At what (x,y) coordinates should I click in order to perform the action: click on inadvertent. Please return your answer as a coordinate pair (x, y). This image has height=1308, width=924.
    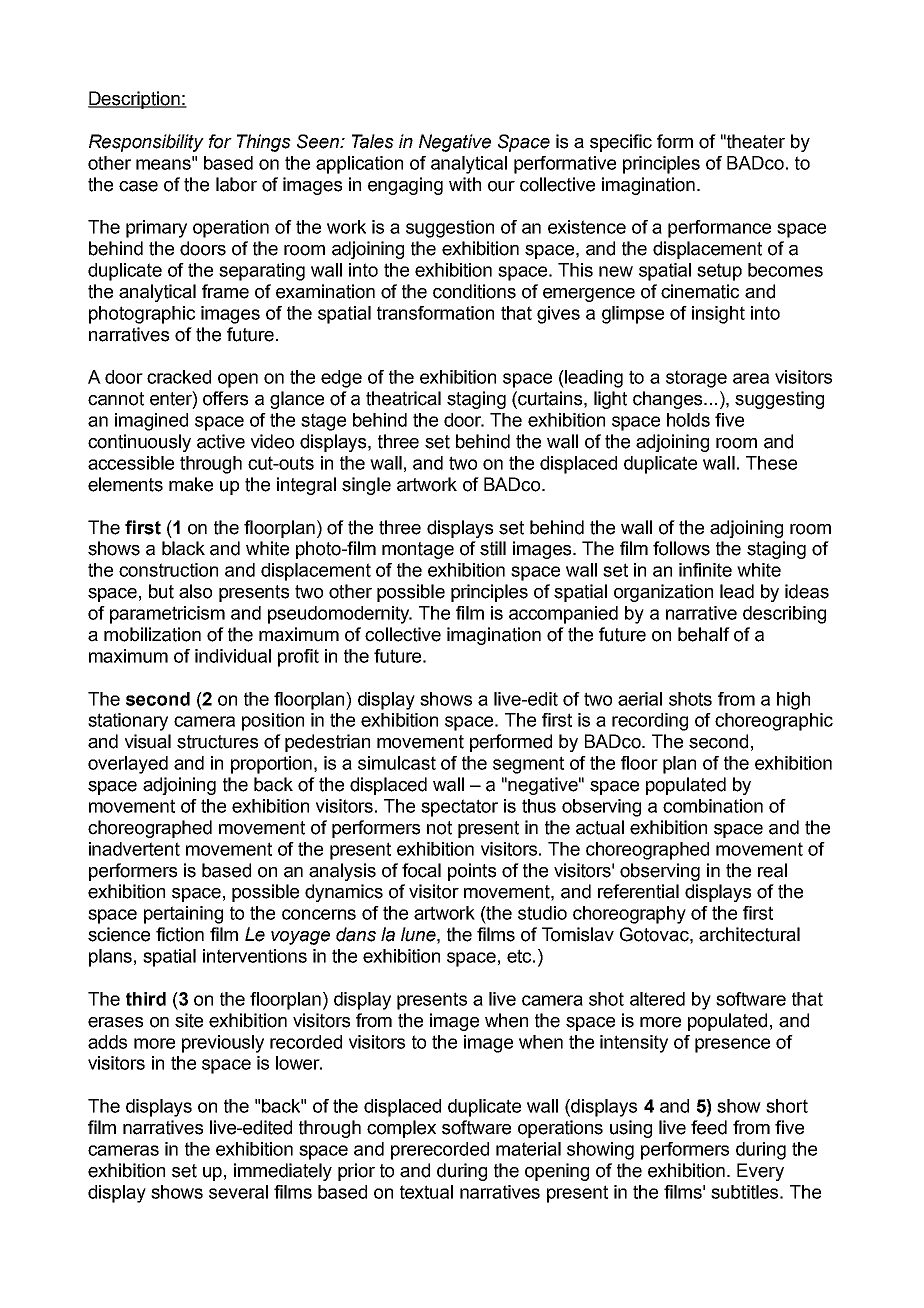
    Looking at the image, I should click on (134, 849).
